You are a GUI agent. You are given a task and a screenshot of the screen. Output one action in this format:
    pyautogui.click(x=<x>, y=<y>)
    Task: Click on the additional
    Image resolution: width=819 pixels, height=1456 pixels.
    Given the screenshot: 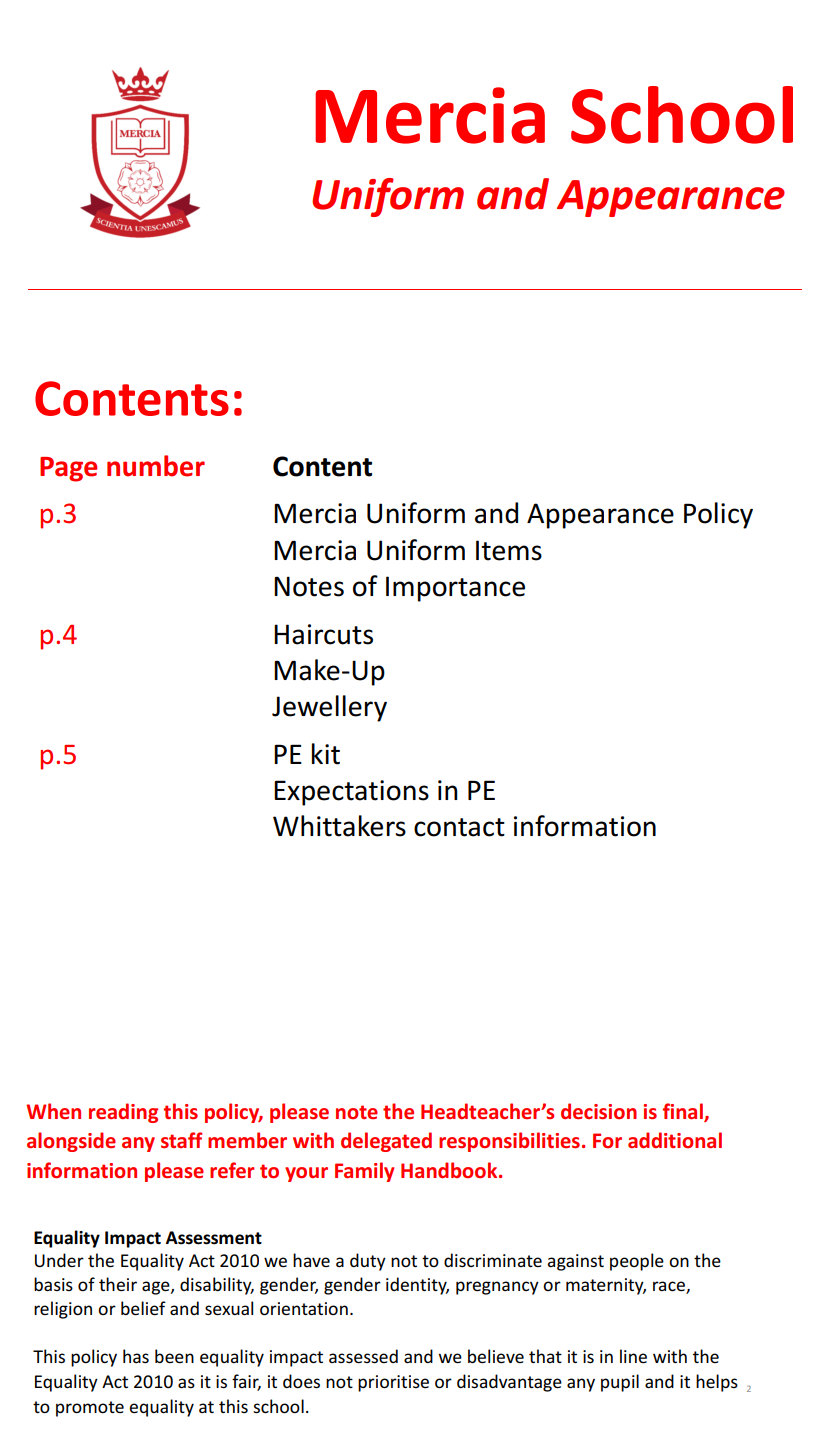 What is the action you would take?
    pyautogui.click(x=675, y=1140)
